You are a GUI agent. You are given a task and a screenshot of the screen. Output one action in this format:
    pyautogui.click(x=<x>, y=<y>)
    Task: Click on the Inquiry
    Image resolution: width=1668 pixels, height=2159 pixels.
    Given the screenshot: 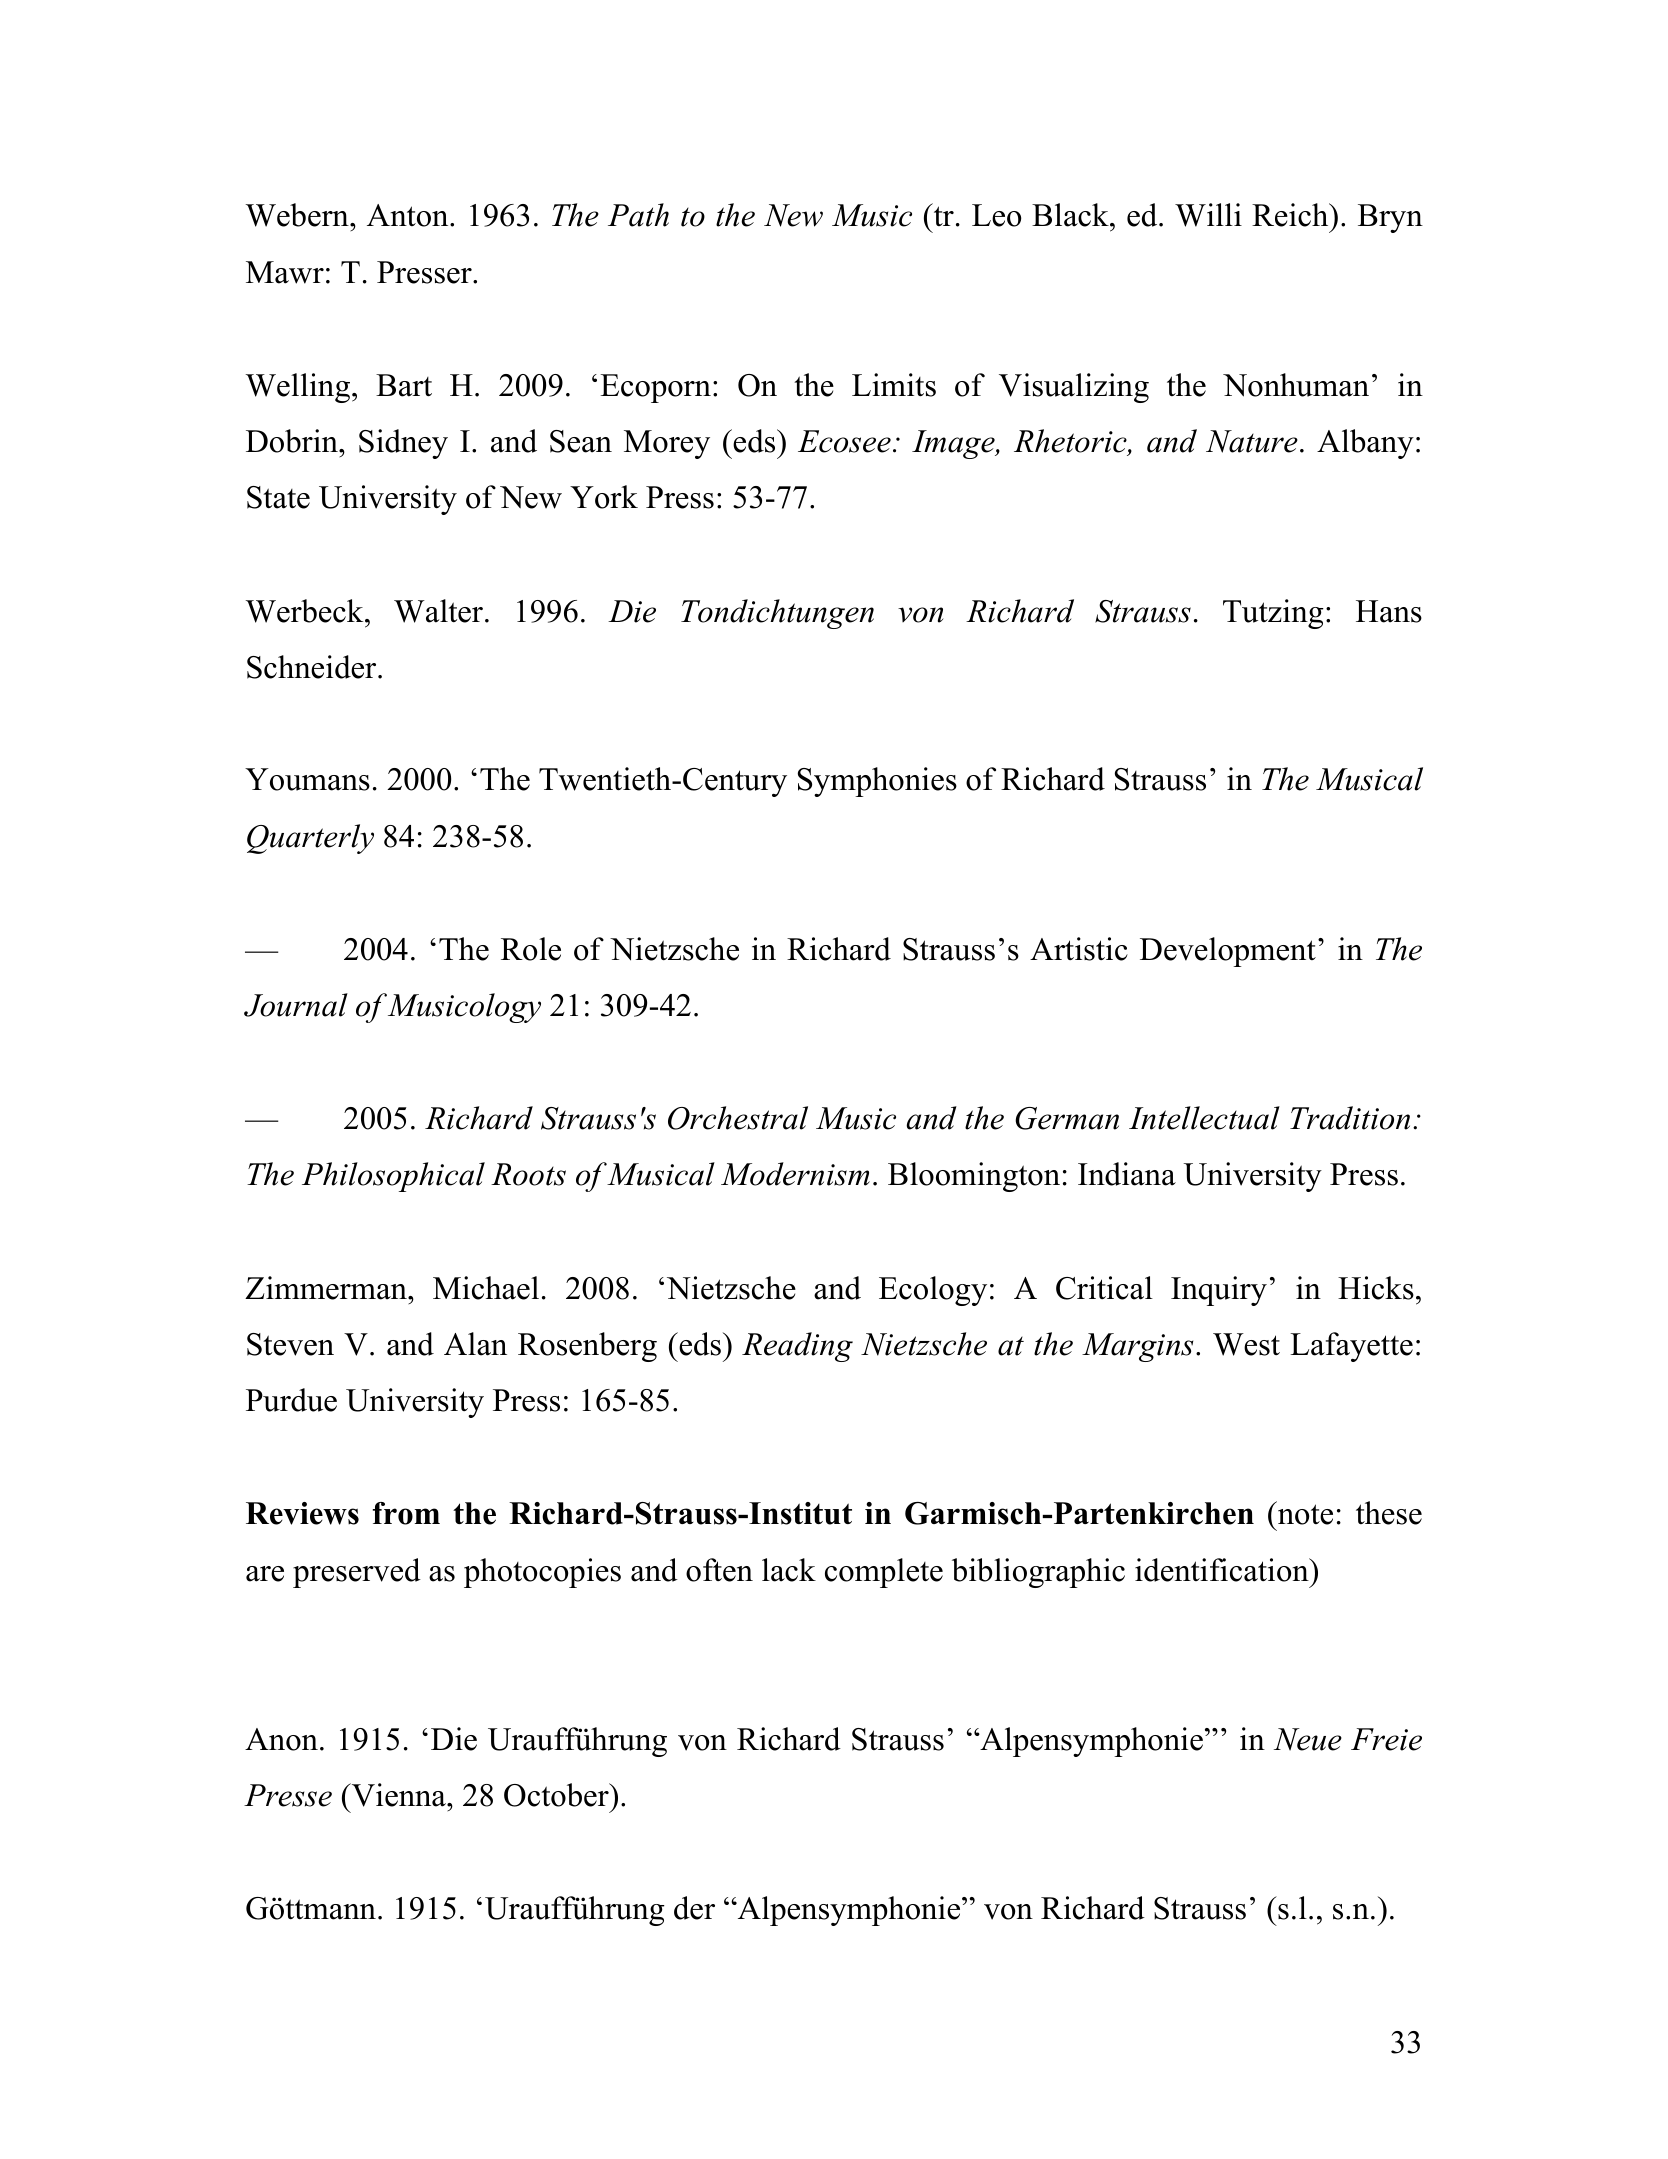 What is the action you would take?
    pyautogui.click(x=1219, y=1291)
